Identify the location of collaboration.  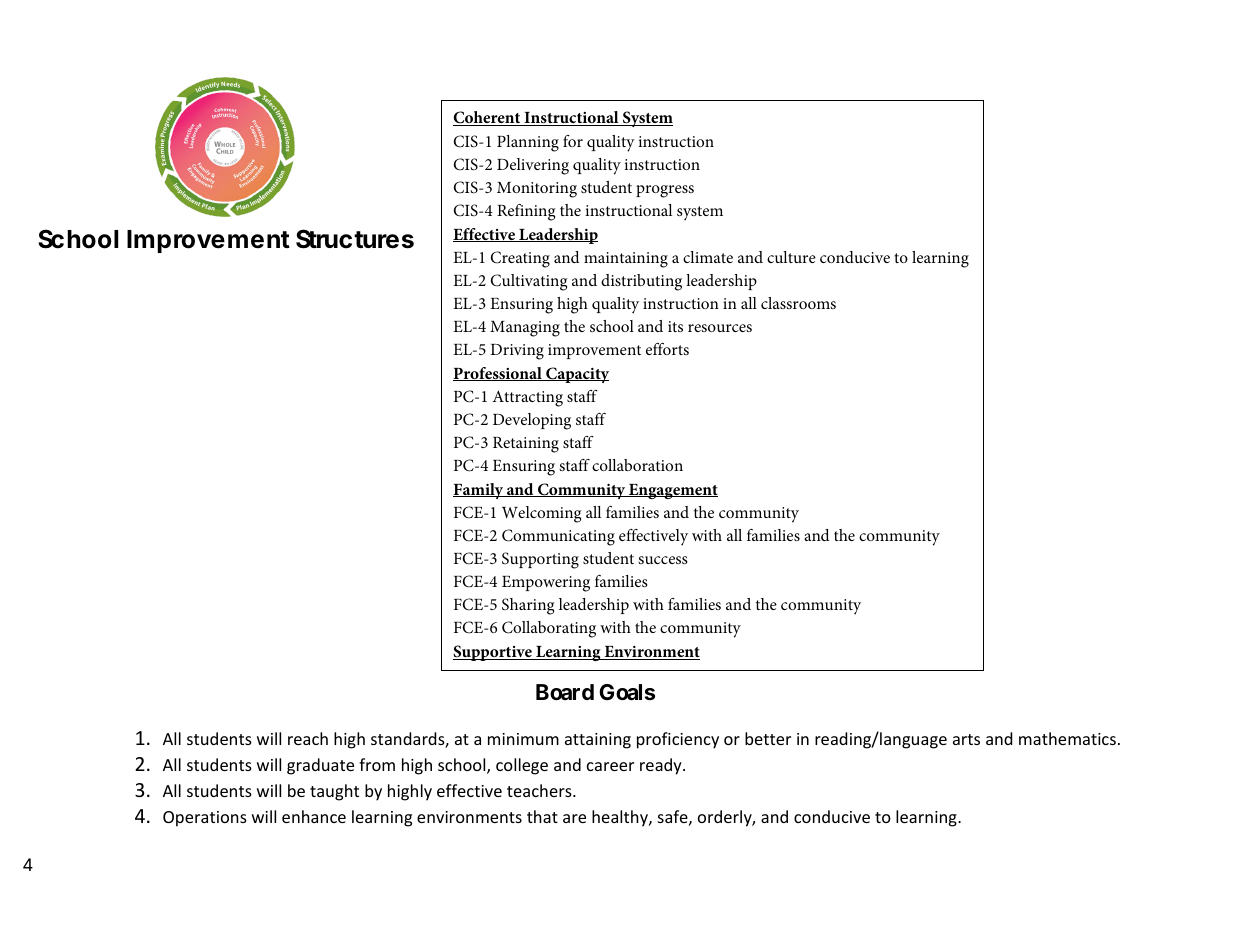
(637, 465).
